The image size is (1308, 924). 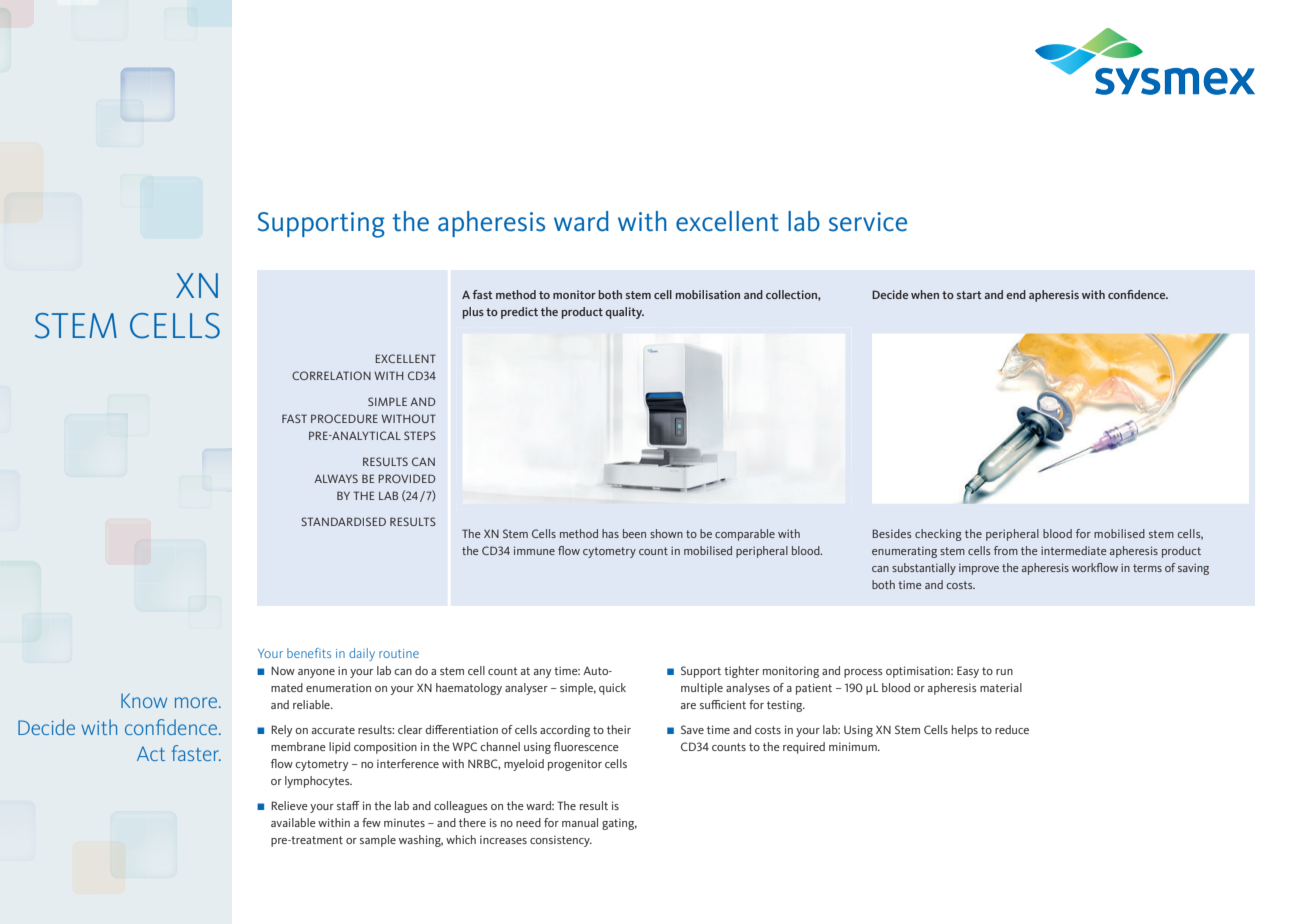 I want to click on anyone, so click(x=316, y=673).
